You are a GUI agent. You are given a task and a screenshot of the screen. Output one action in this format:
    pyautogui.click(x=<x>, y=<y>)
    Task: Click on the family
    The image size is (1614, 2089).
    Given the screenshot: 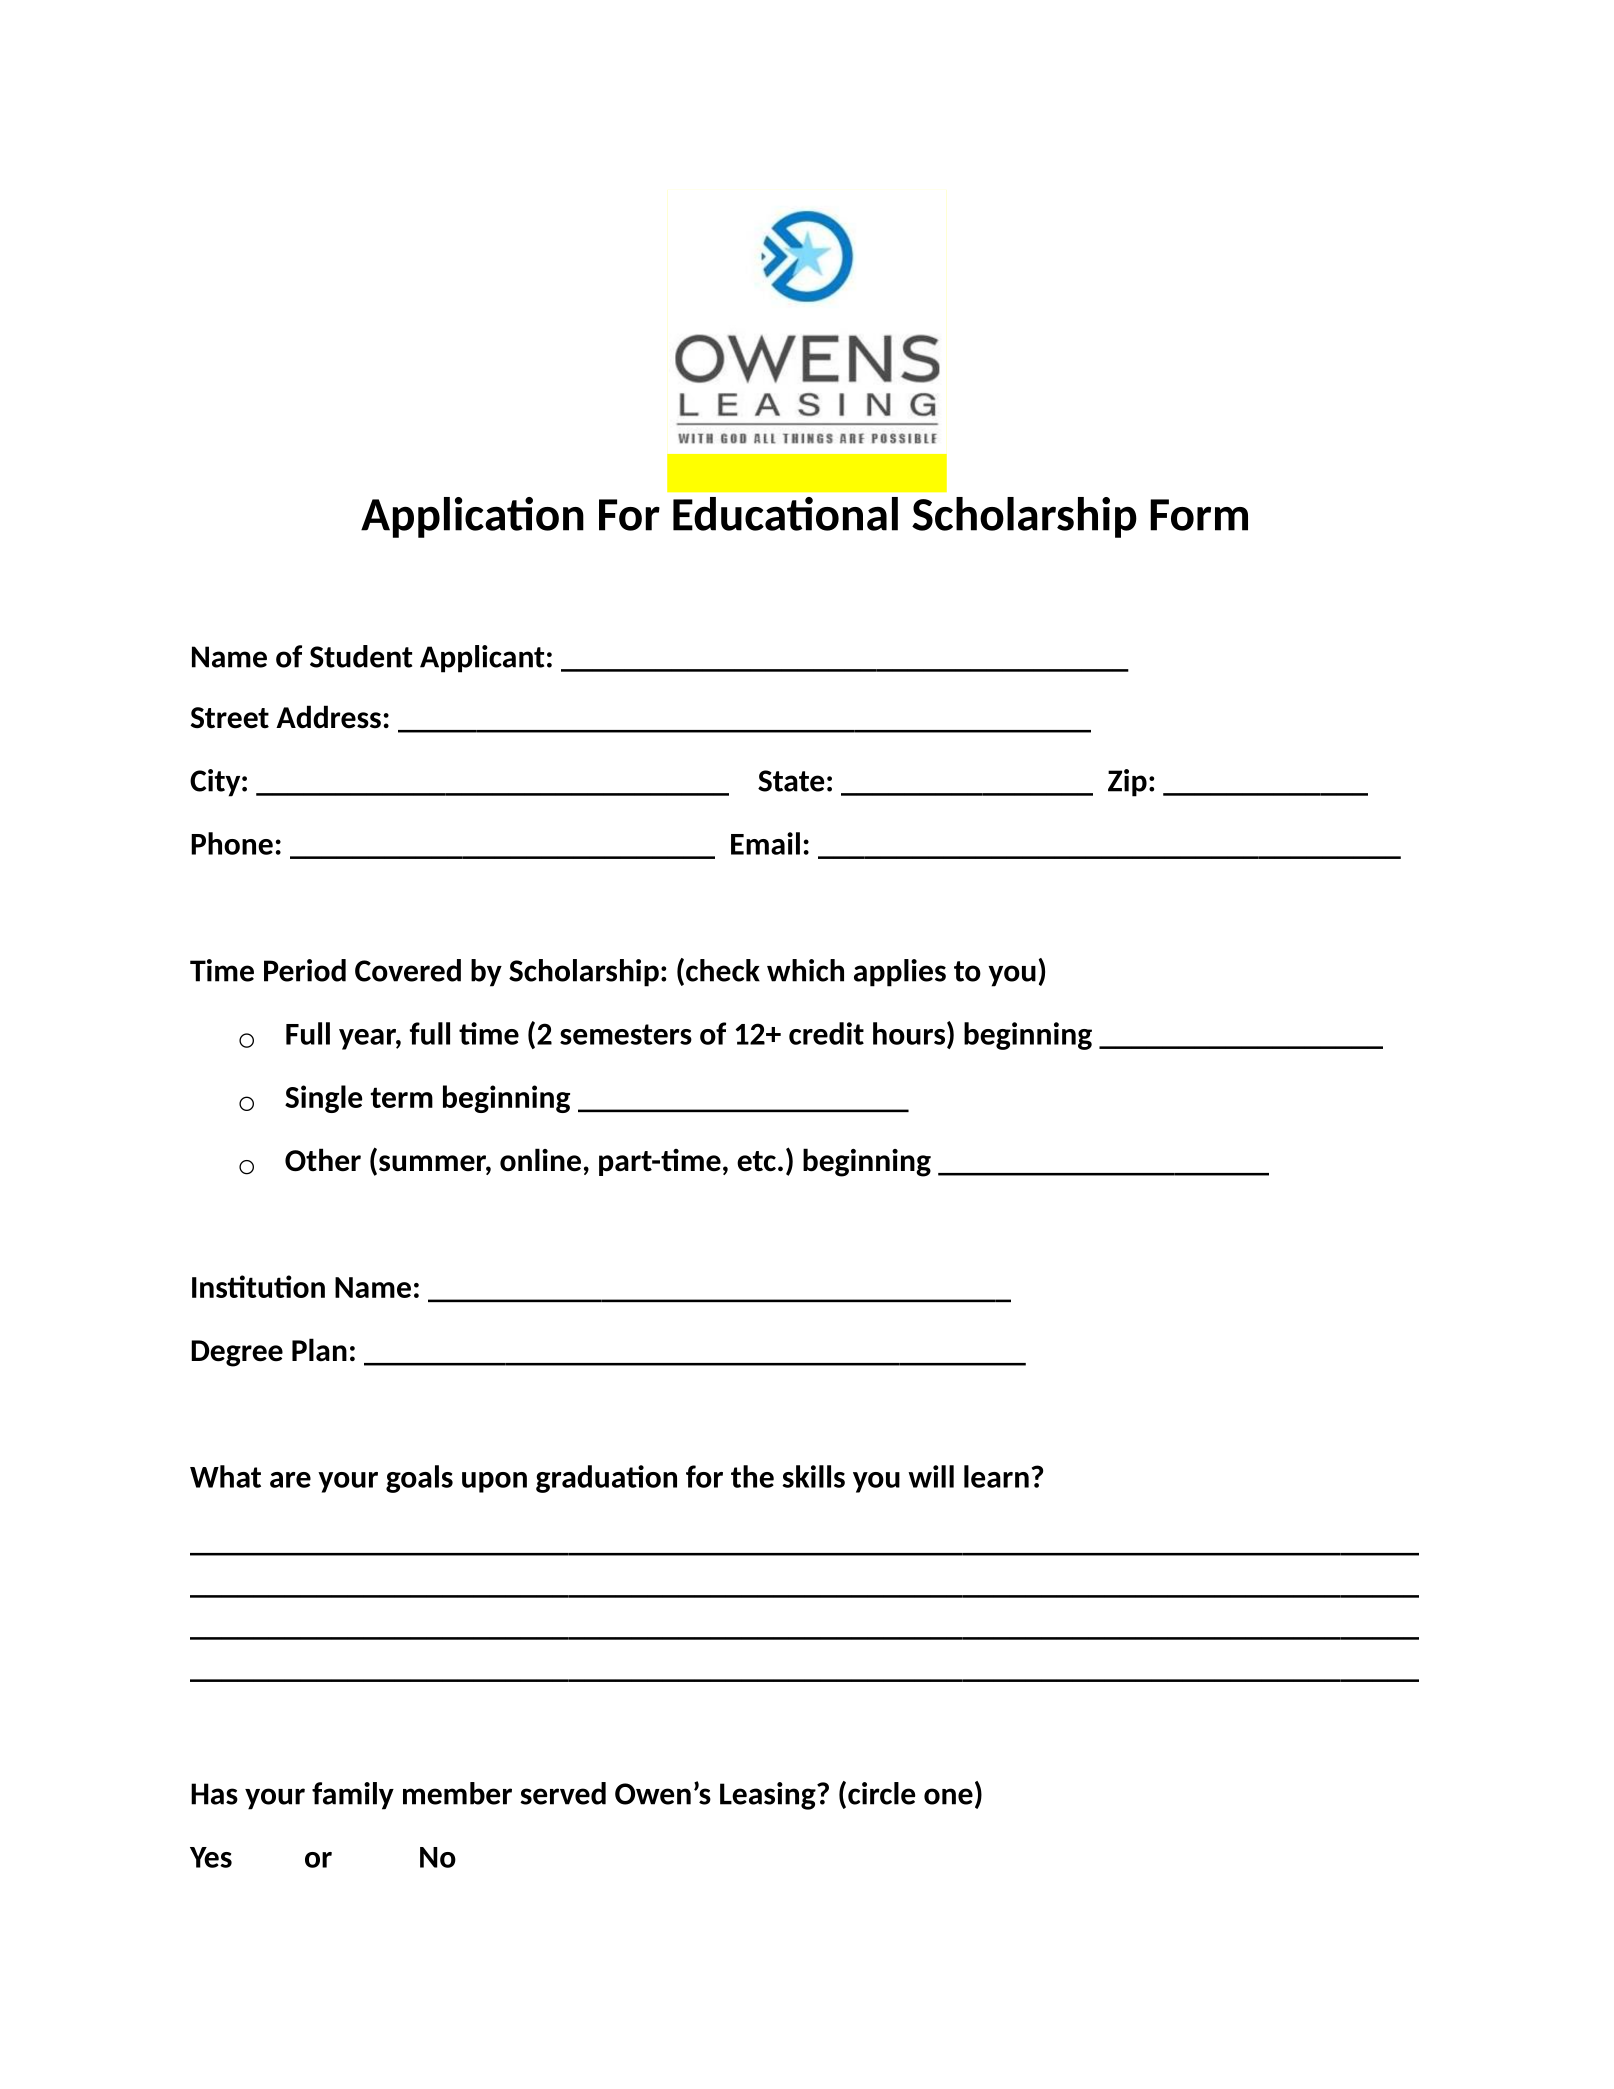 What is the action you would take?
    pyautogui.click(x=353, y=1796)
